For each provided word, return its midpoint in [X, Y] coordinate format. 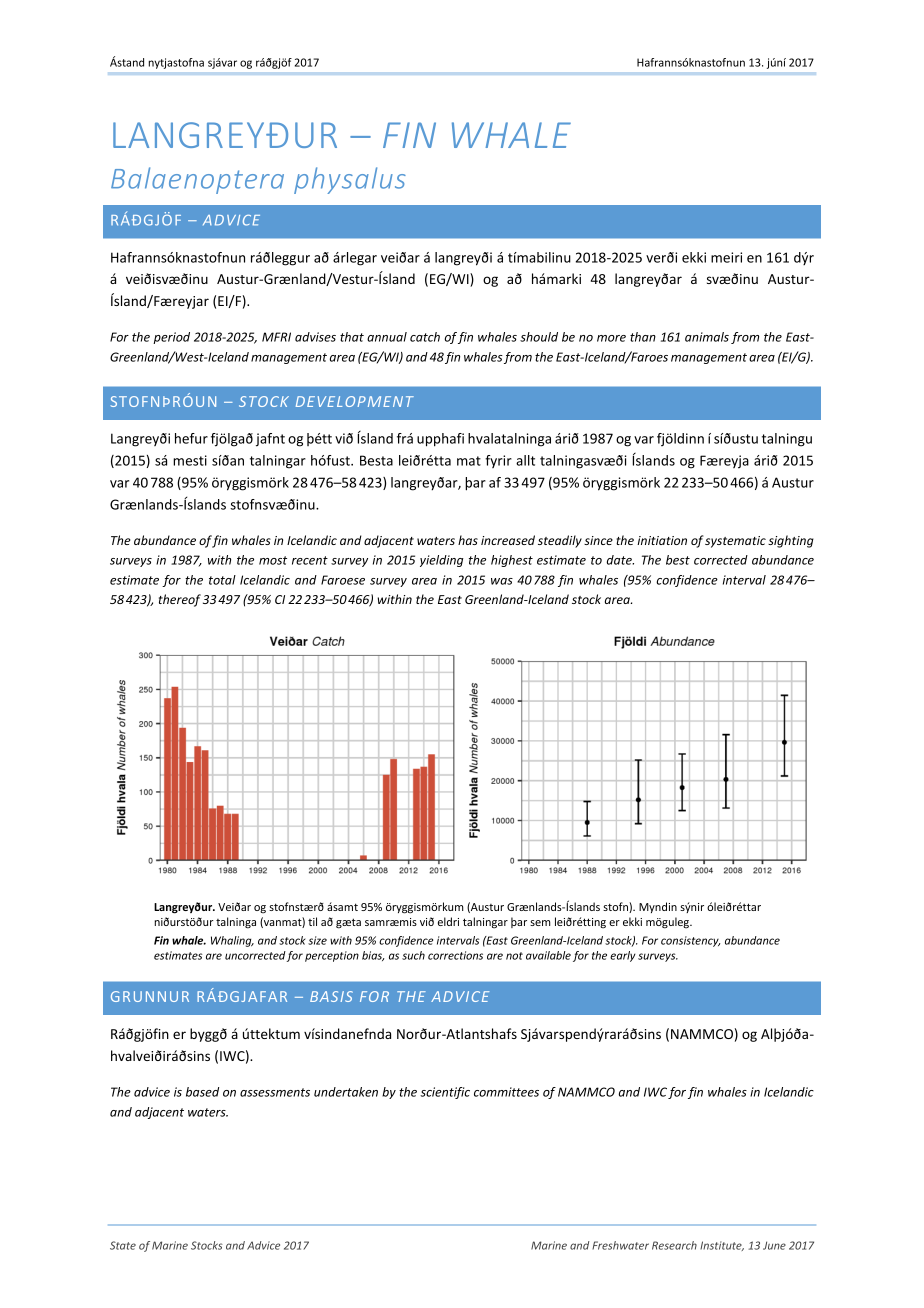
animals [707, 337]
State [123, 1245]
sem [540, 923]
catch [425, 337]
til [312, 921]
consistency [690, 941]
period [171, 338]
